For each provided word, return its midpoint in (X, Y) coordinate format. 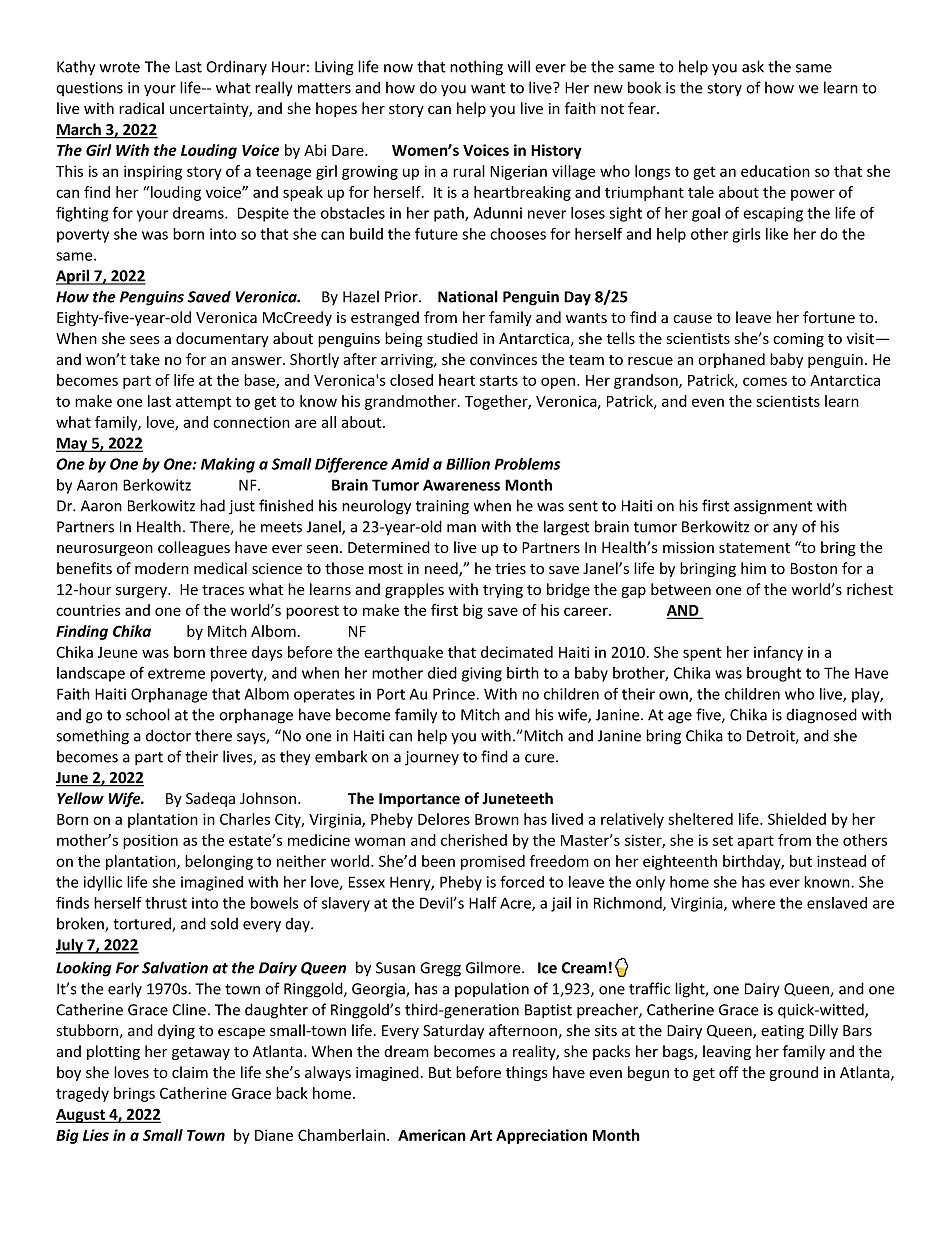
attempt (203, 403)
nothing (476, 68)
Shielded (797, 819)
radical (141, 108)
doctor (168, 735)
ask (753, 66)
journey (432, 758)
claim (190, 1072)
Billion (468, 464)
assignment (773, 507)
